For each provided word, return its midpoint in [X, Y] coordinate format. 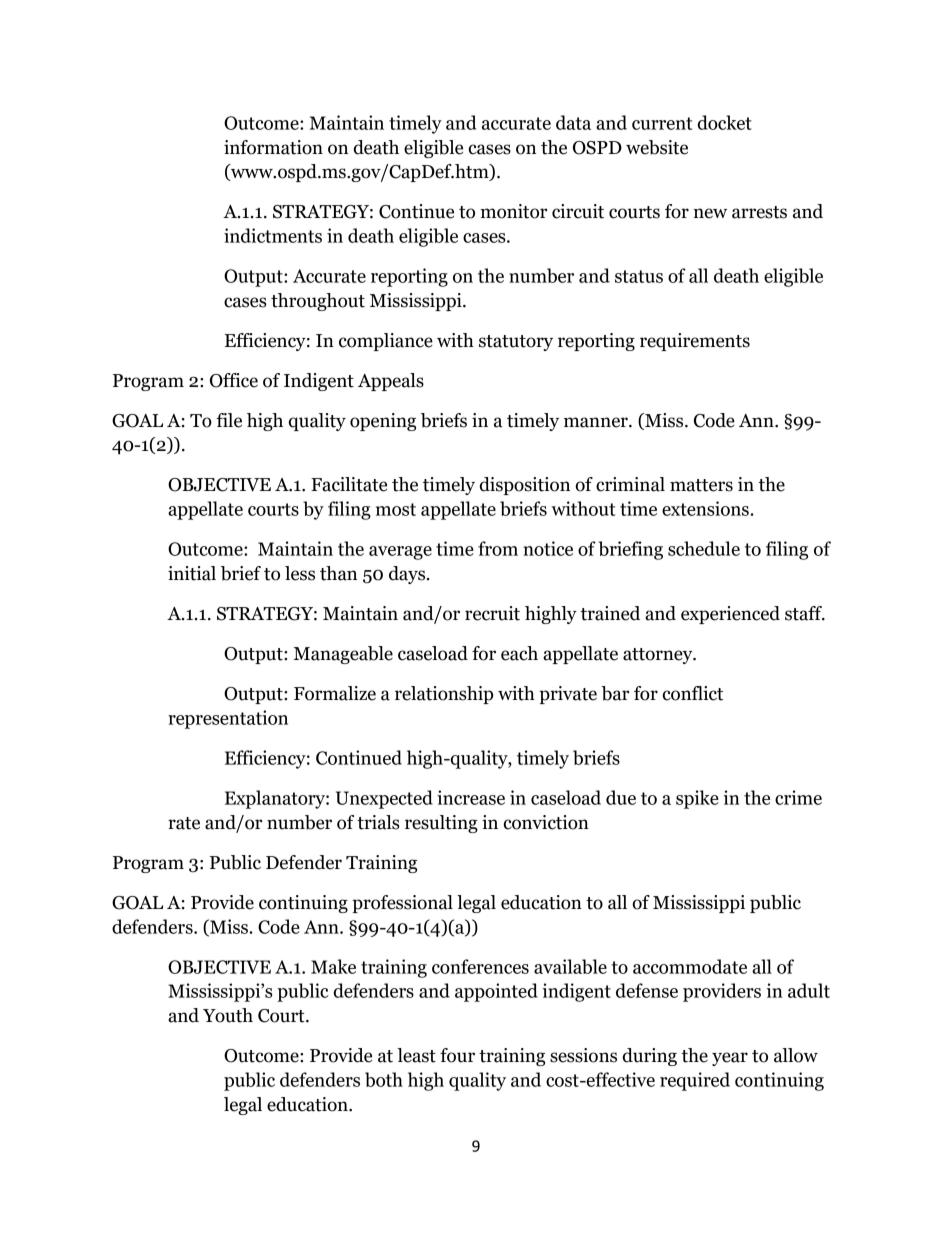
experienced [730, 615]
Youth [228, 1015]
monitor [513, 211]
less [300, 573]
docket [725, 122]
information [273, 147]
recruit [492, 613]
